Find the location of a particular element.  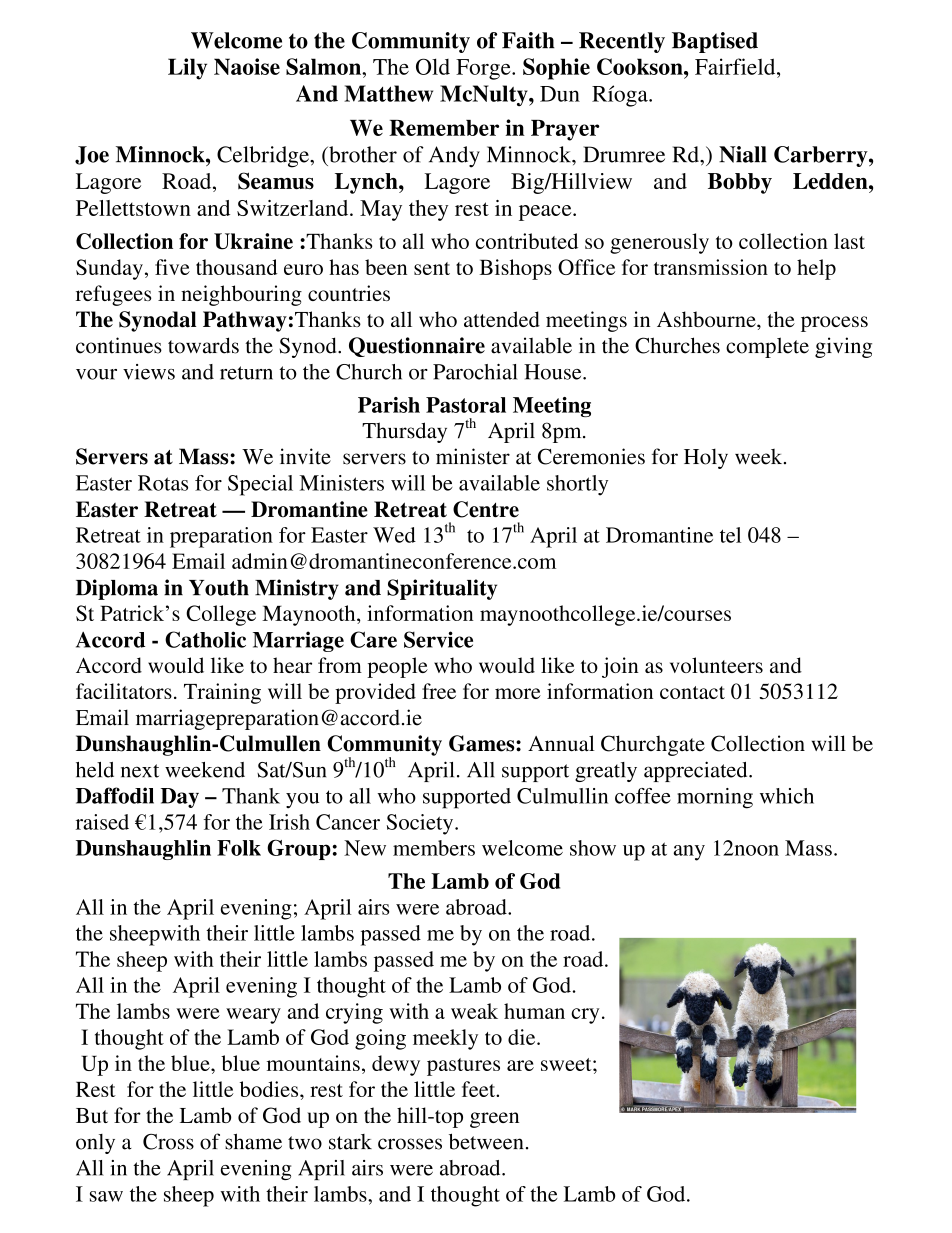

Folk is located at coordinates (239, 848).
